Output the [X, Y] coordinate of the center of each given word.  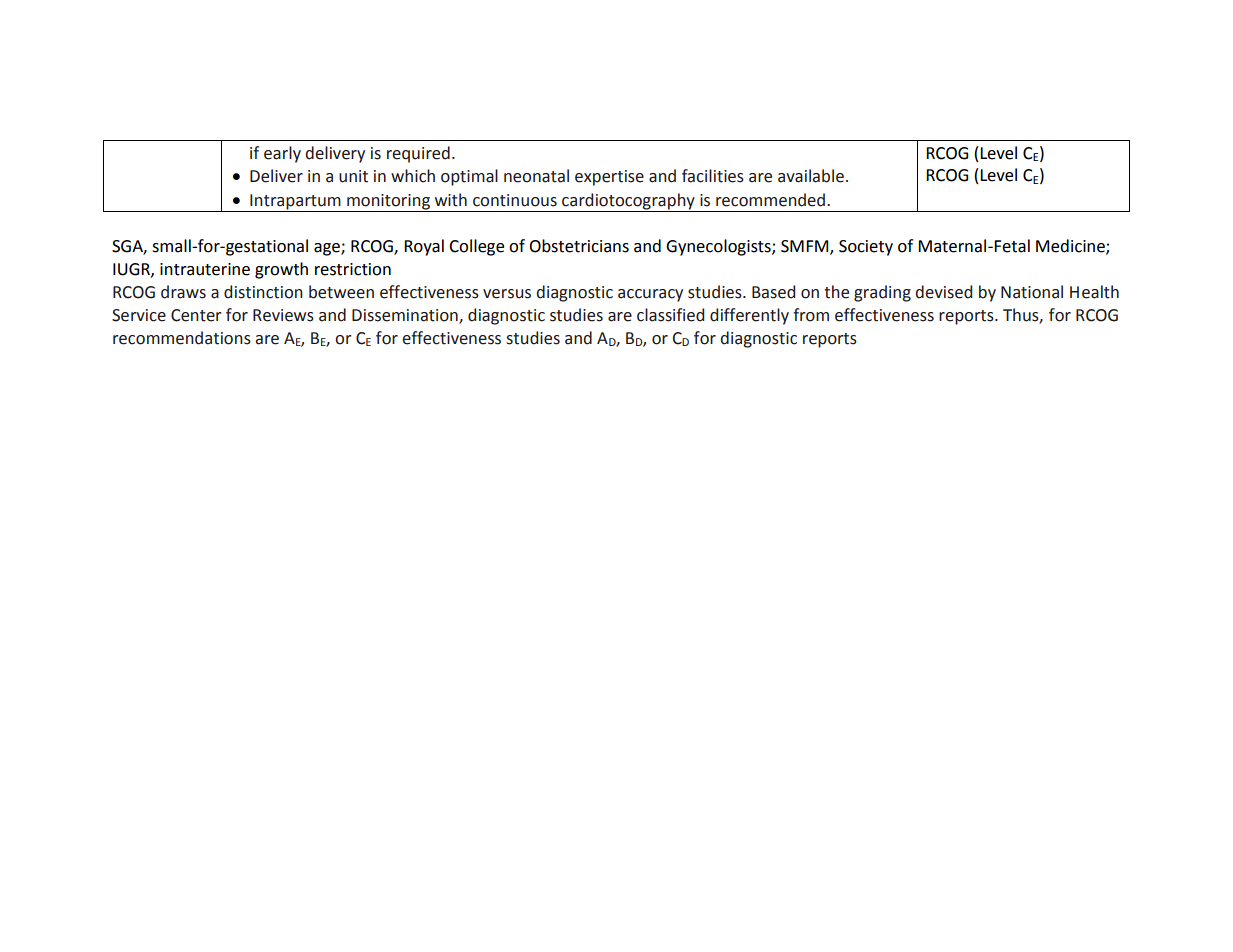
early [282, 154]
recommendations [182, 338]
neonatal [536, 176]
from [811, 315]
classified [670, 315]
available [811, 176]
